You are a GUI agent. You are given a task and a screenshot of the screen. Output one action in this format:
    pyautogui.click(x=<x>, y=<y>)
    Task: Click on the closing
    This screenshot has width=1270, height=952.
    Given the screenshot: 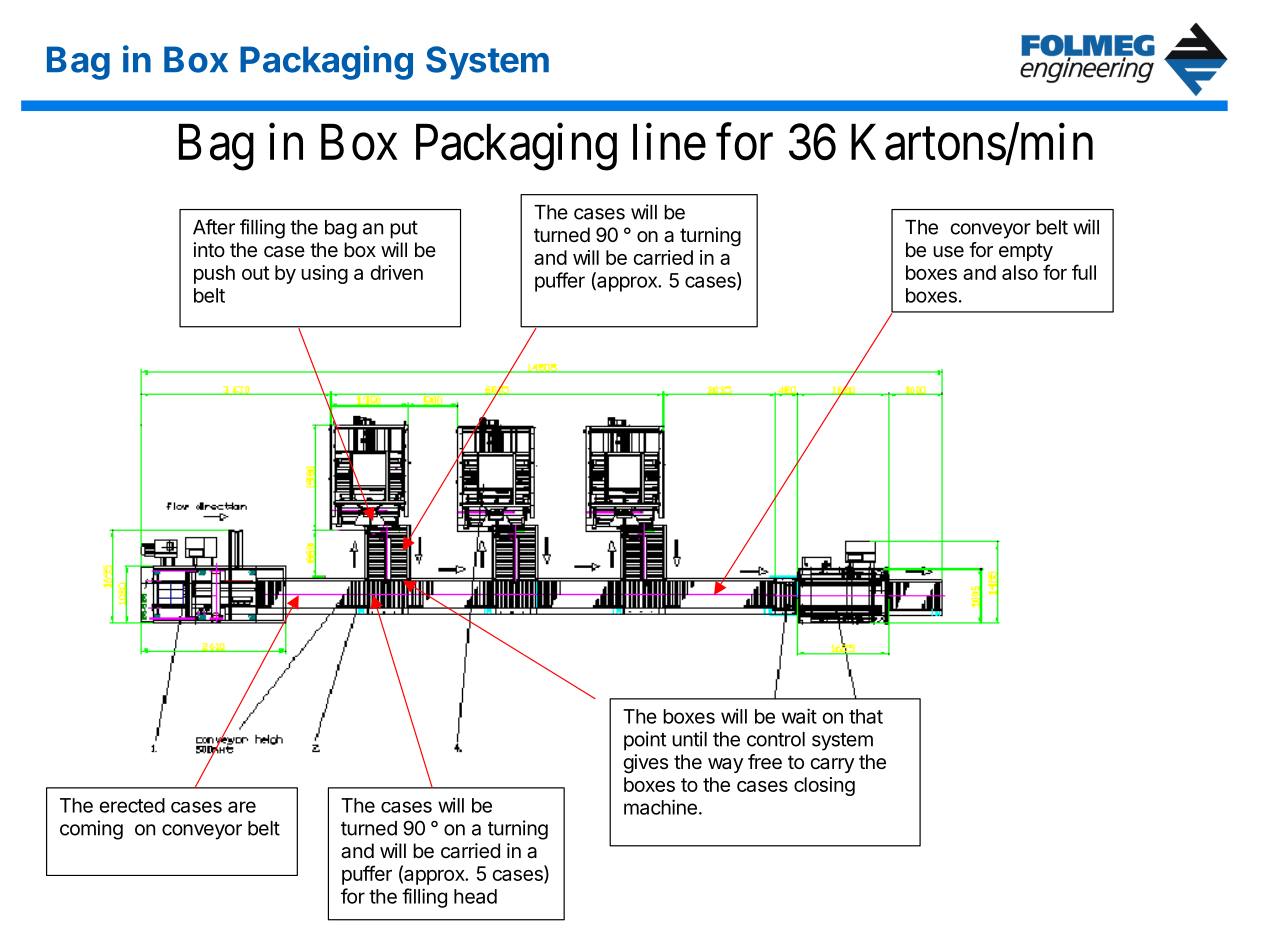 What is the action you would take?
    pyautogui.click(x=824, y=786)
